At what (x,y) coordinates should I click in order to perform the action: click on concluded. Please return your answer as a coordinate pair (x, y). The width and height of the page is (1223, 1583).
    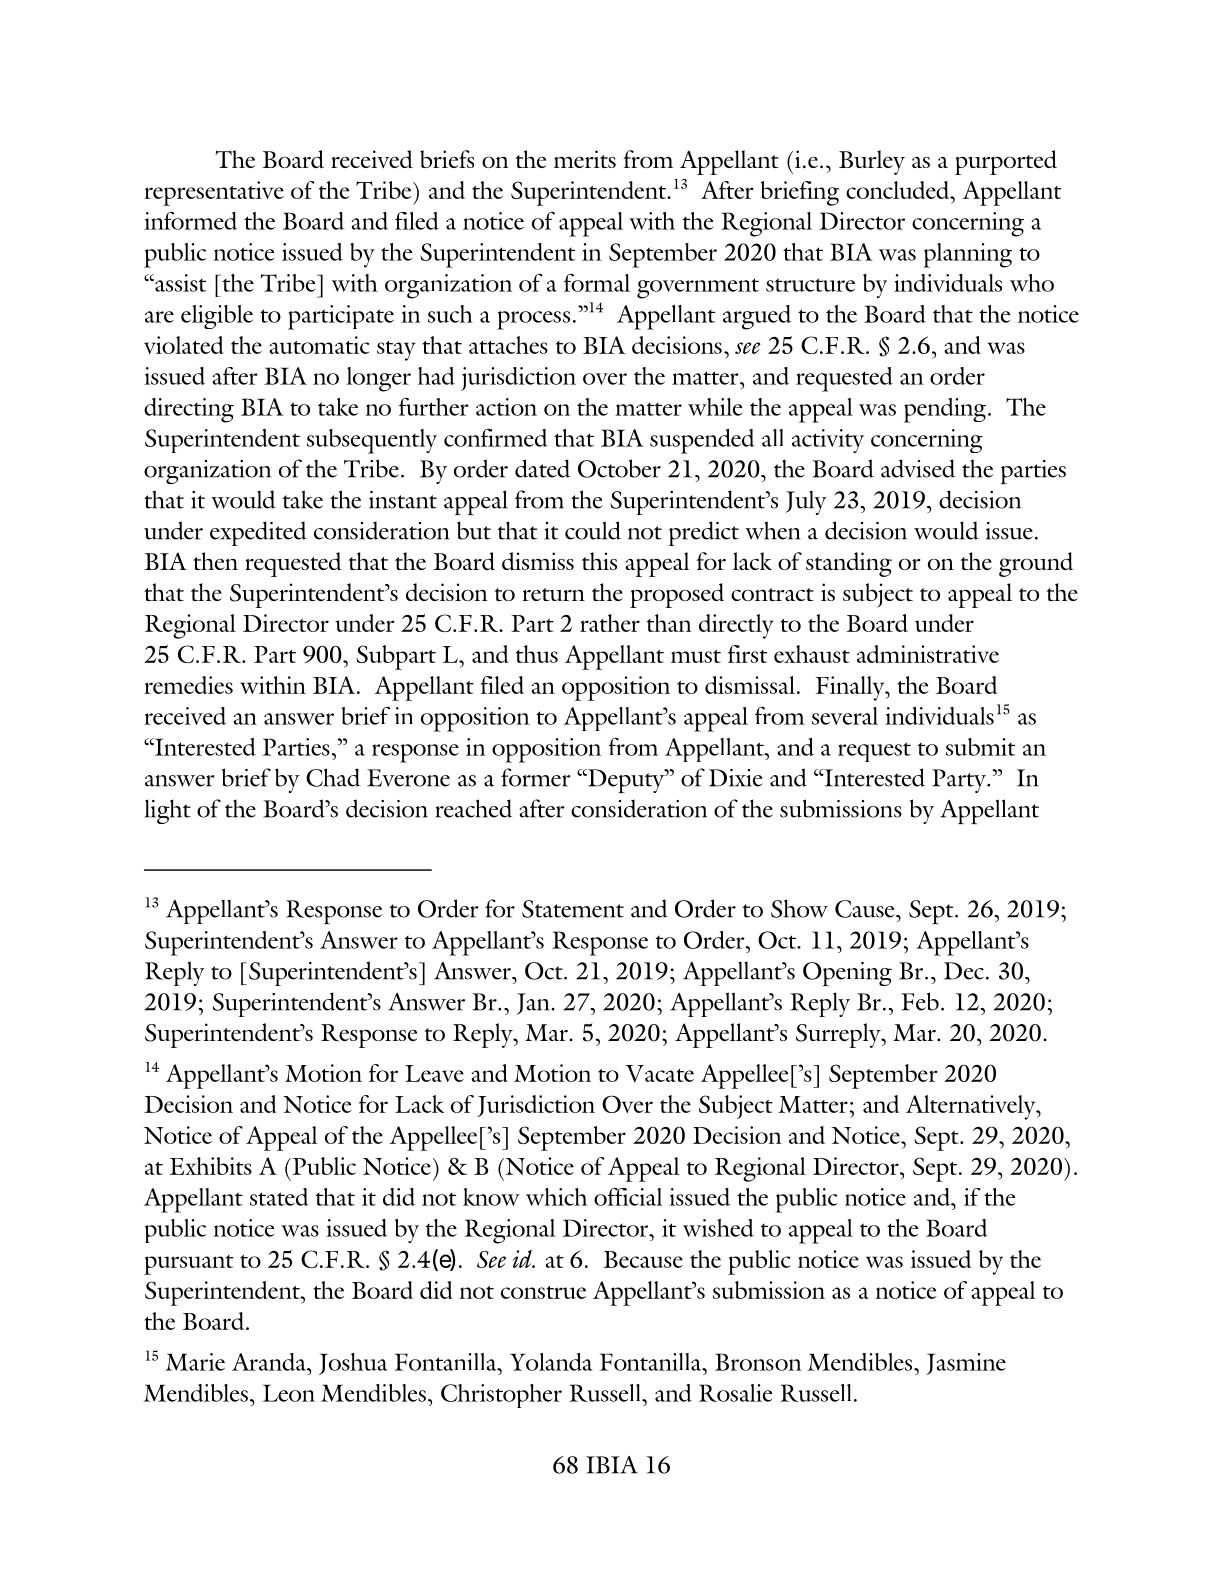
    Looking at the image, I should click on (899, 190).
